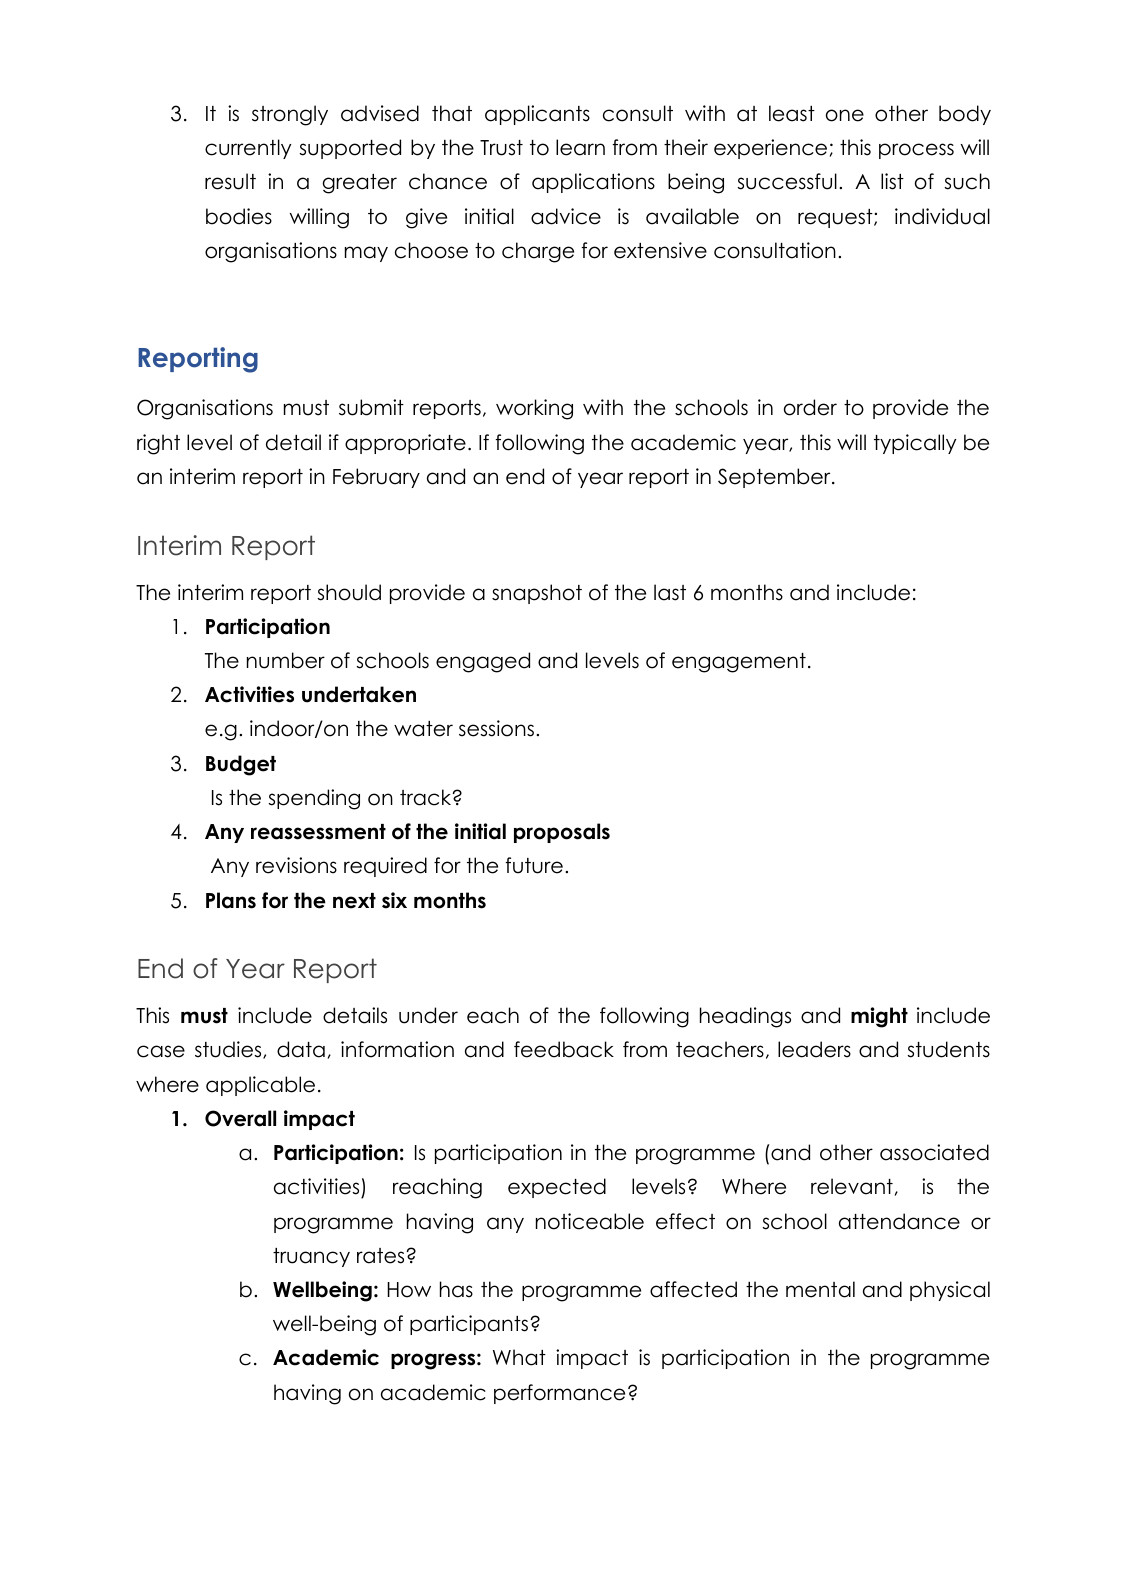 The image size is (1129, 1595). What do you see at coordinates (241, 765) in the page?
I see `Budget` at bounding box center [241, 765].
